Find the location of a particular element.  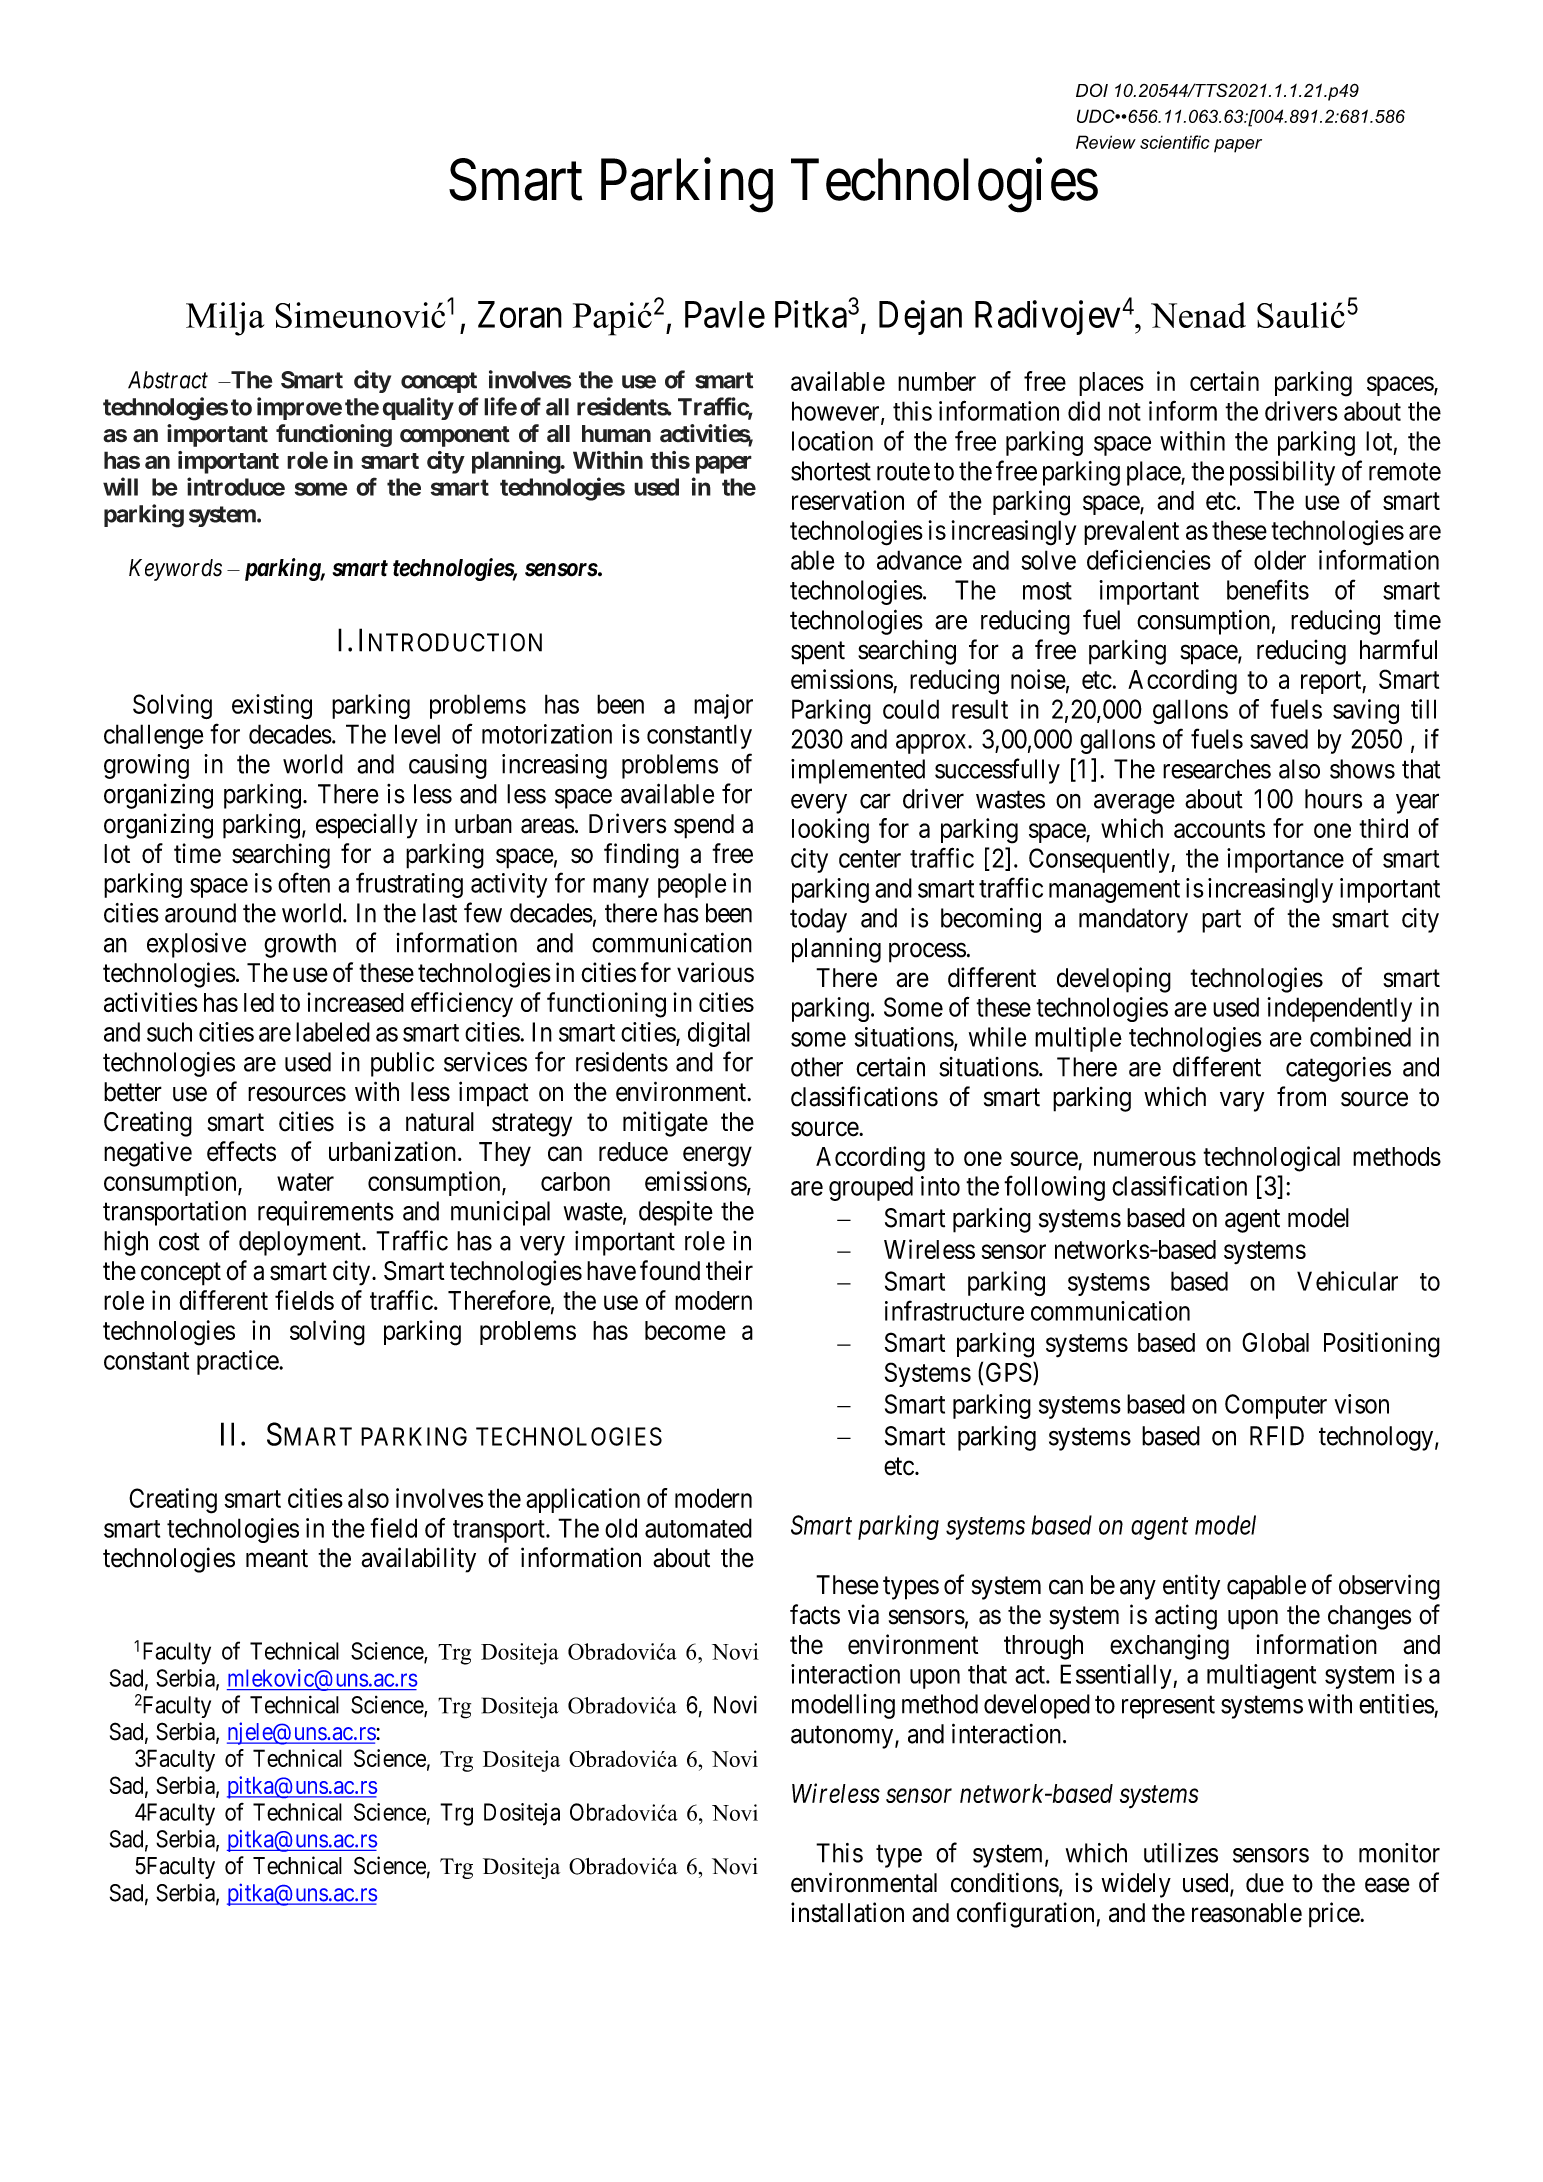

deployment is located at coordinates (301, 1243).
